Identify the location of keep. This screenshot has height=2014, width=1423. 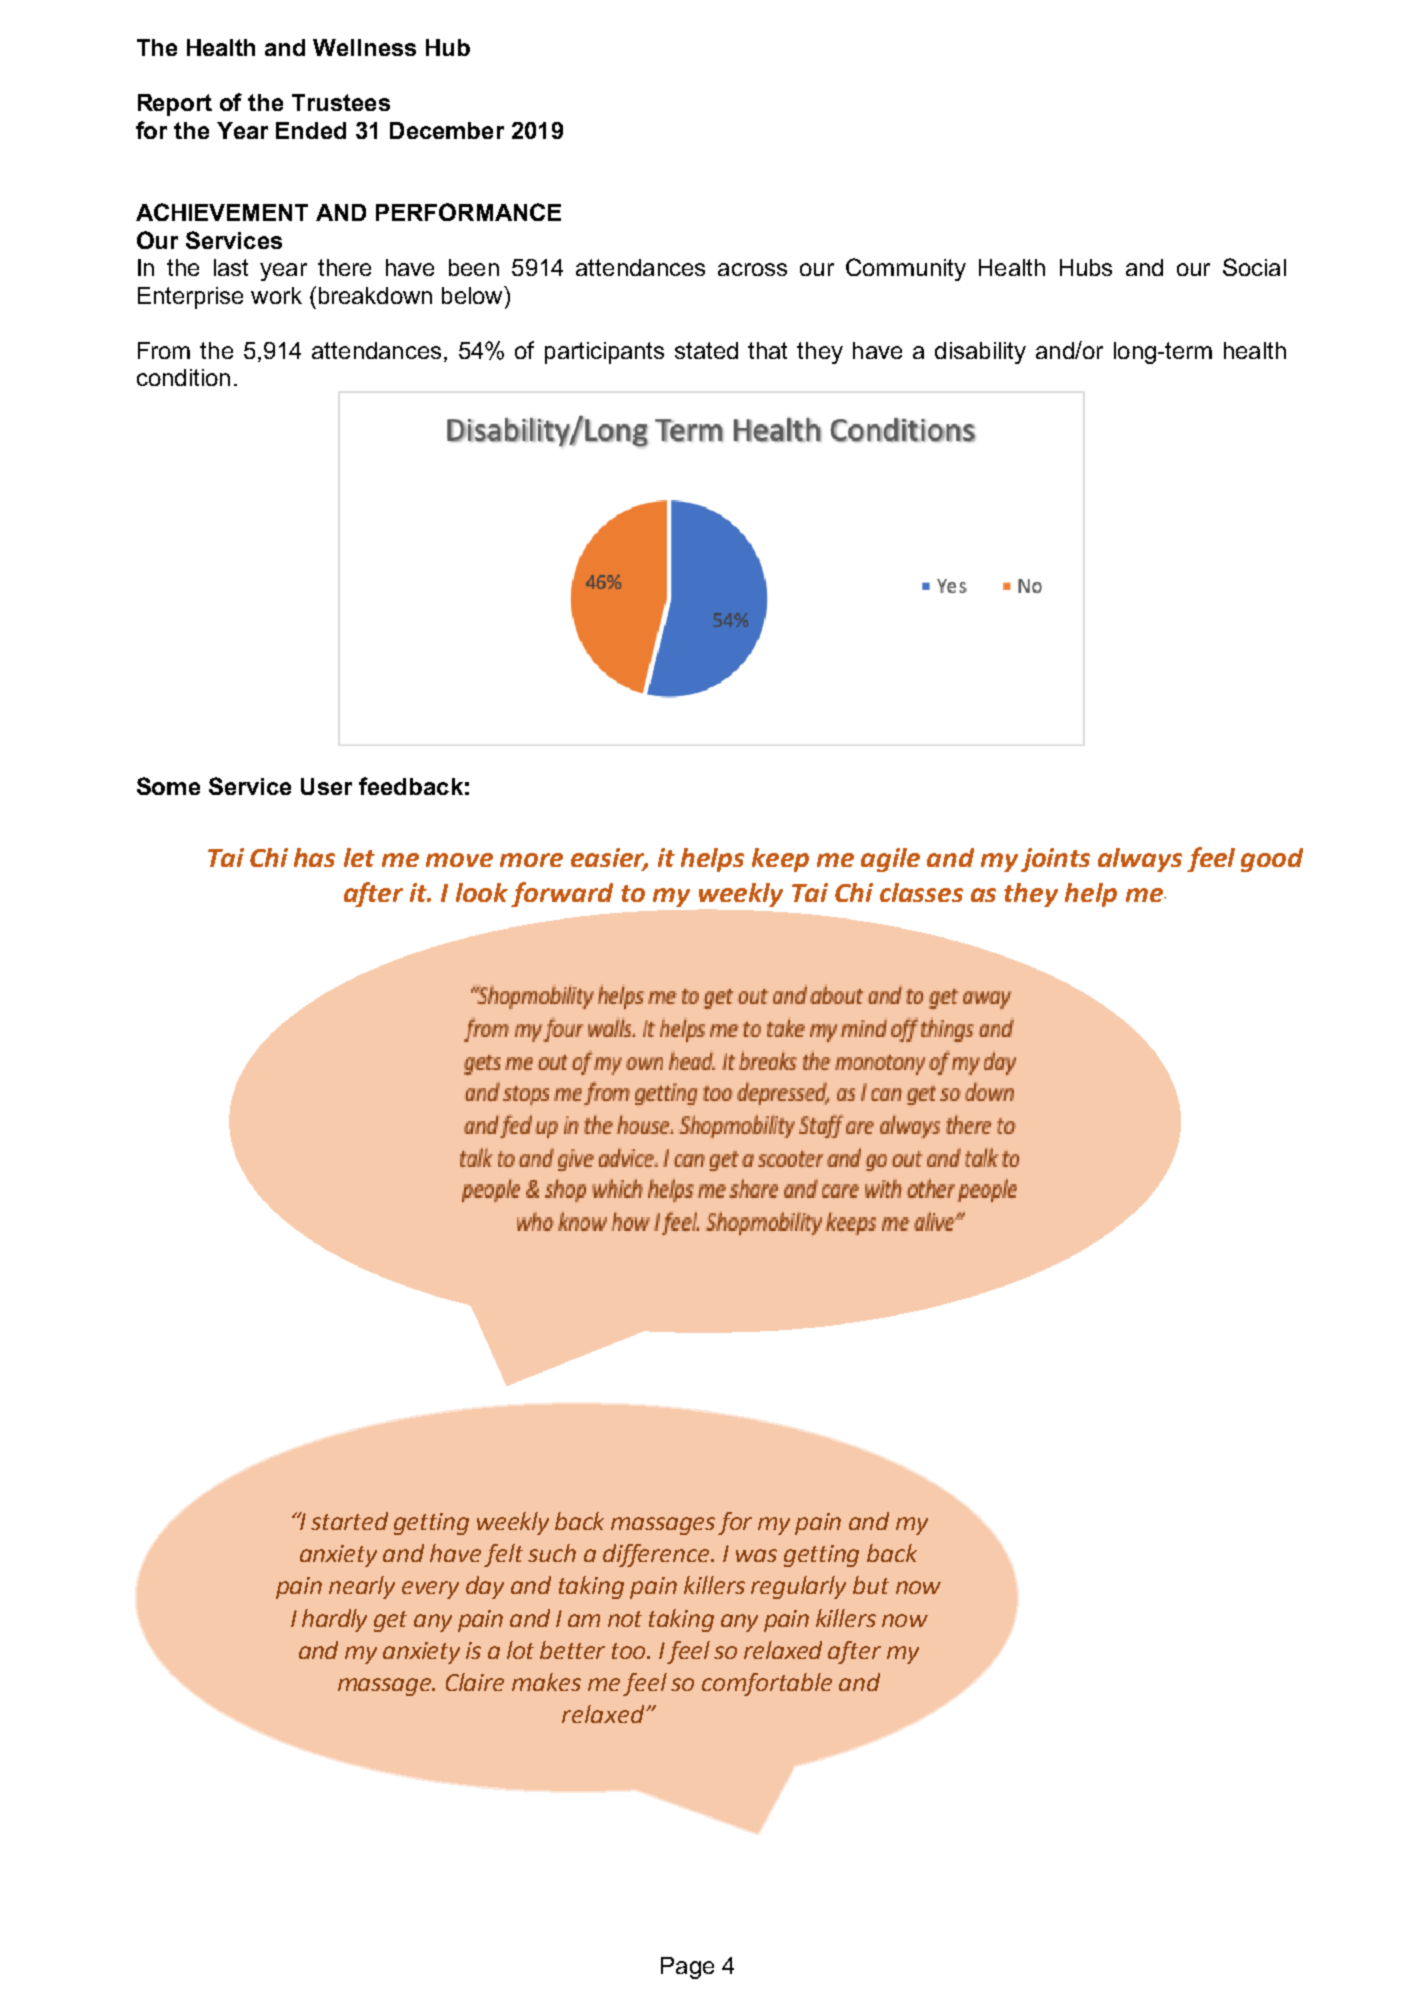
(780, 860).
